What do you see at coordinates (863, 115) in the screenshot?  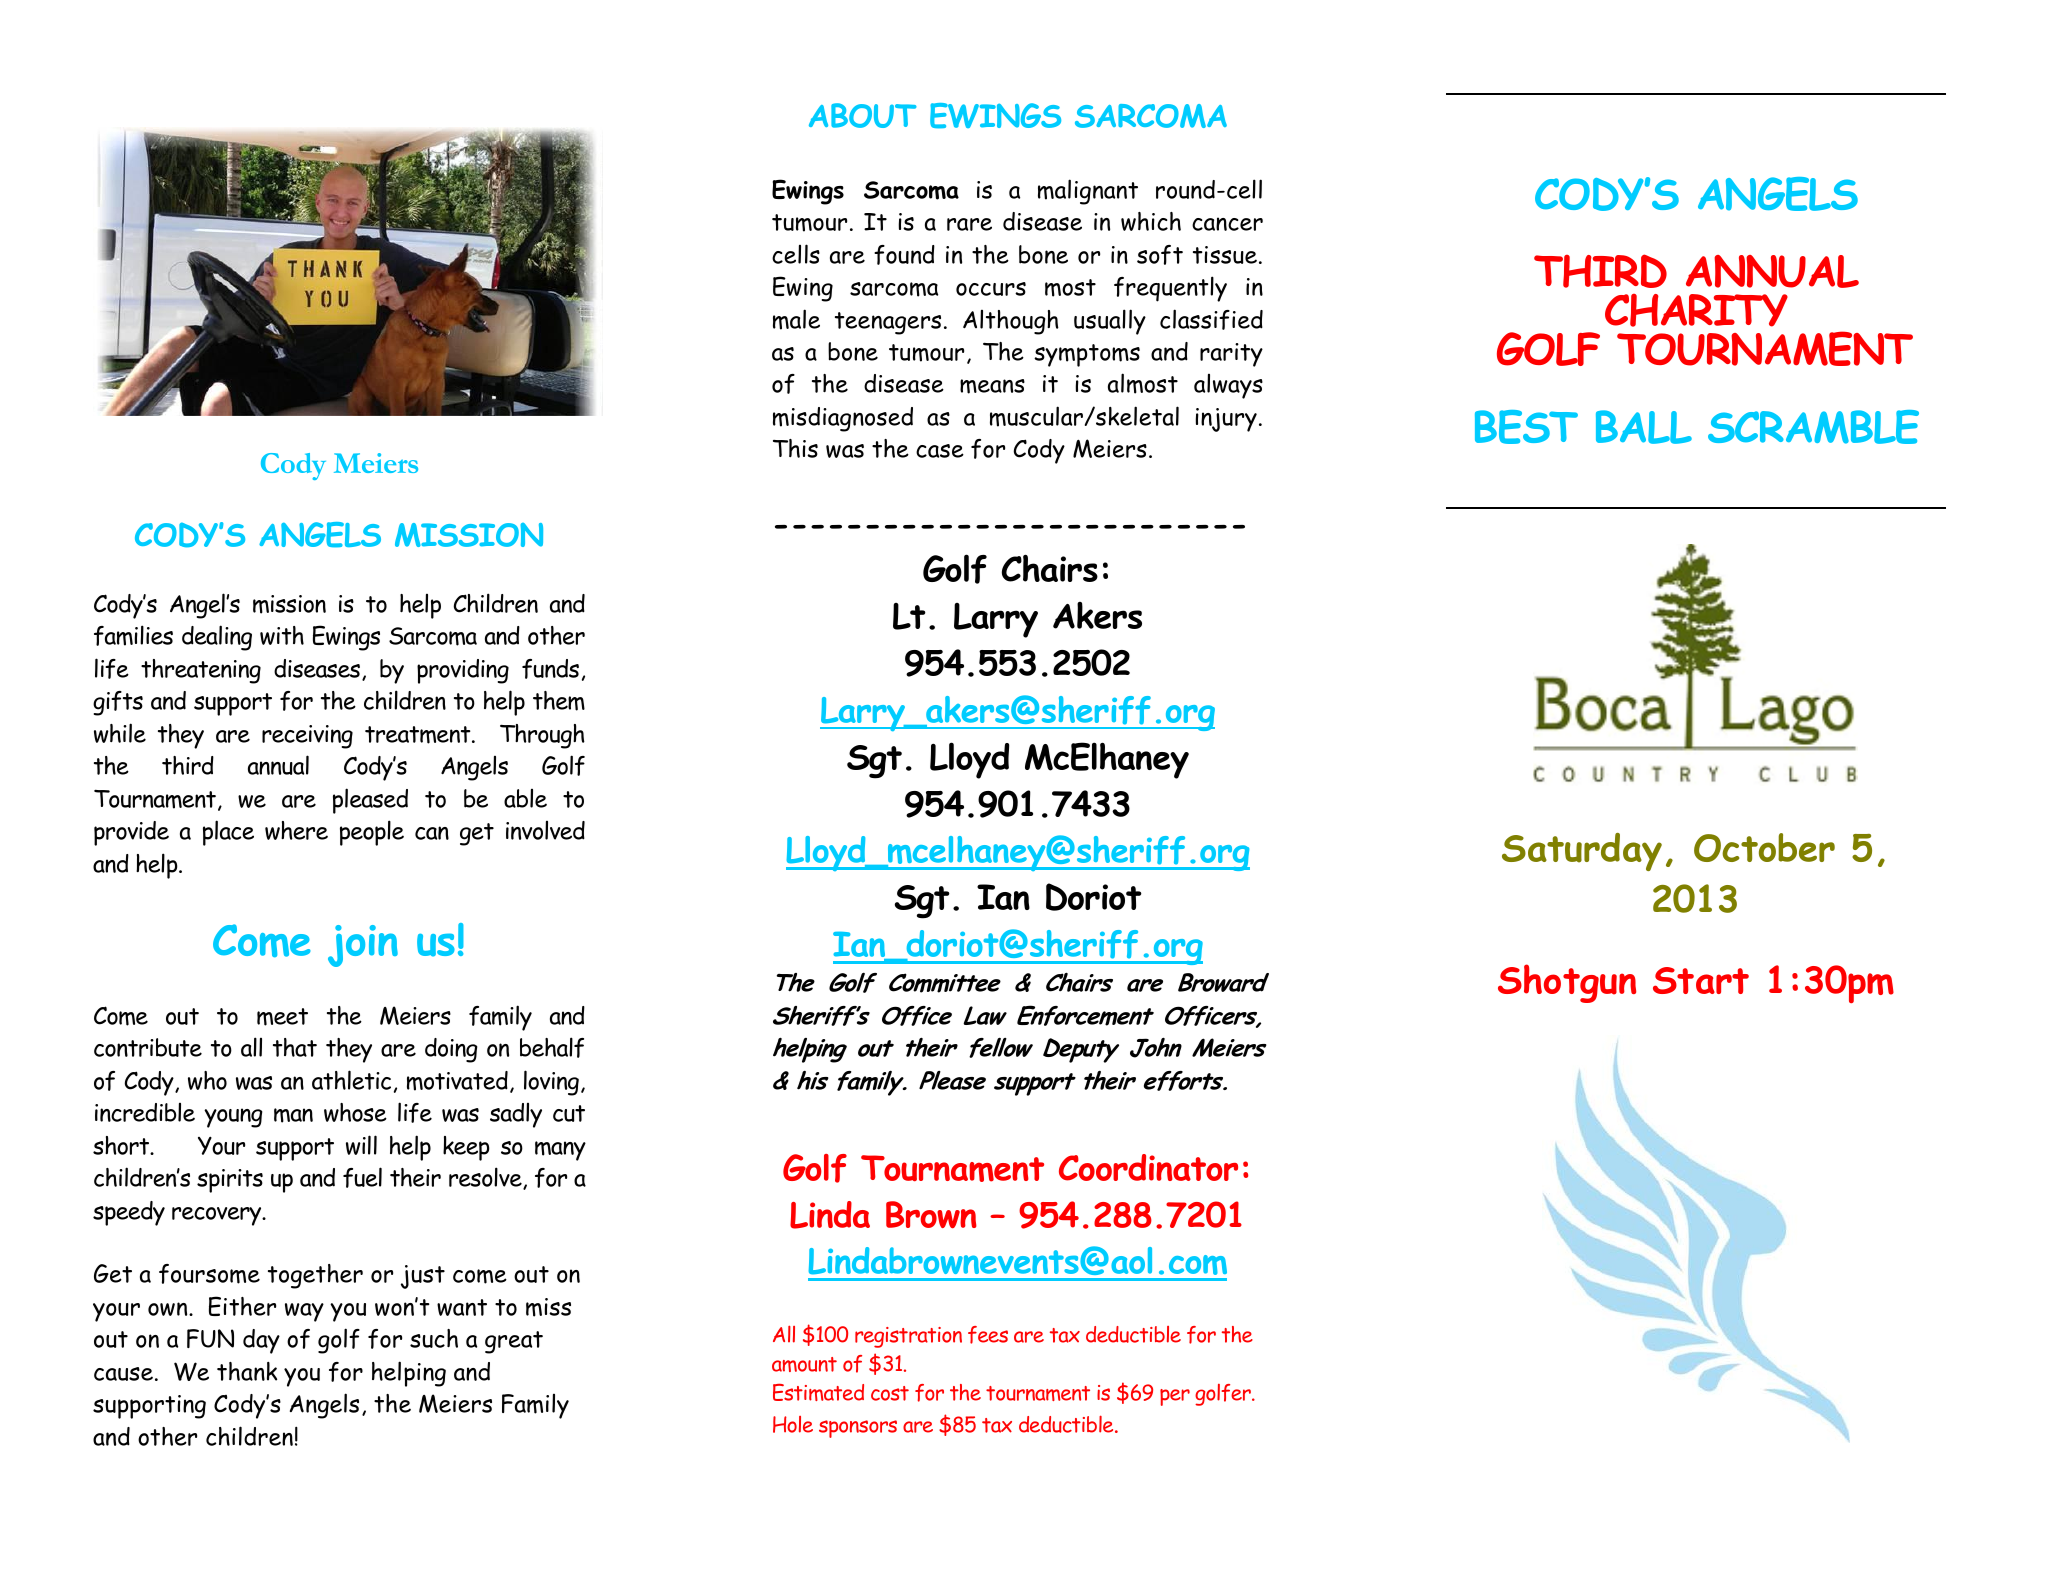 I see `ABOUT` at bounding box center [863, 115].
